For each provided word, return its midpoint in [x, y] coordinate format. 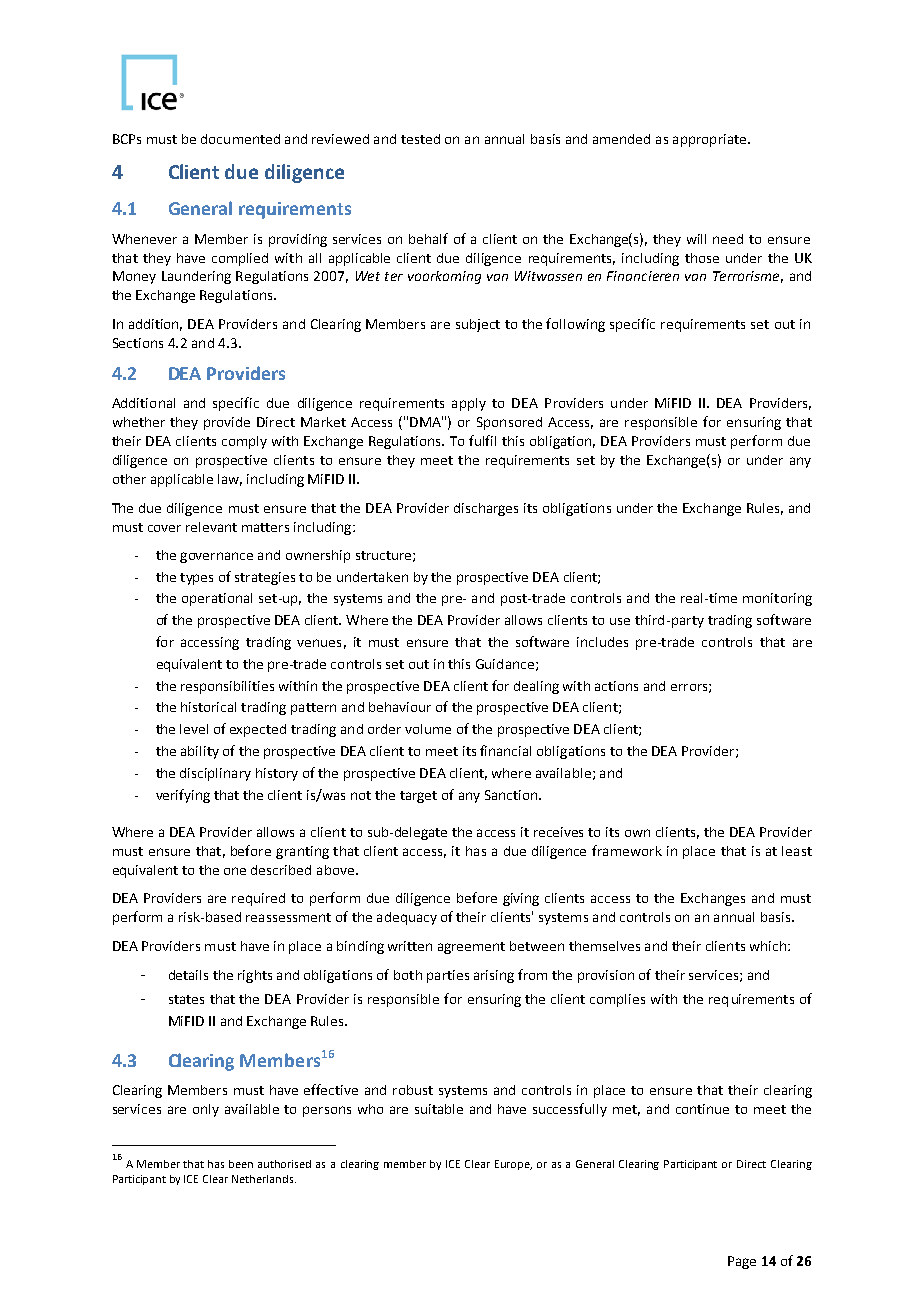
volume [428, 729]
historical [208, 707]
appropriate [711, 140]
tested [420, 139]
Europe [513, 1165]
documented [240, 139]
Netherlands [264, 1179]
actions [616, 686]
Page [742, 1262]
